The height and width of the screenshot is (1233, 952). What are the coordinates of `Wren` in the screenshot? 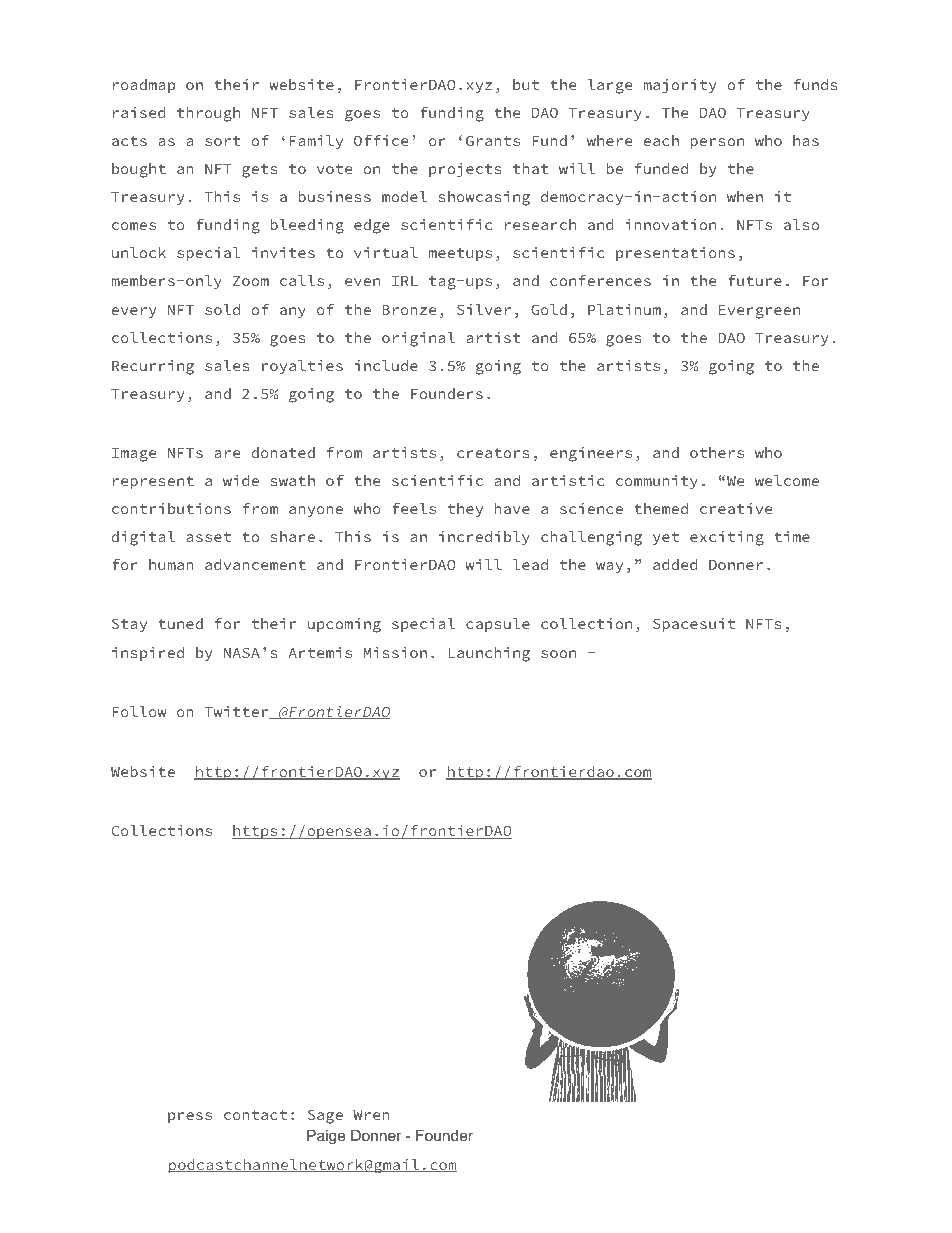 It's located at (371, 1115).
